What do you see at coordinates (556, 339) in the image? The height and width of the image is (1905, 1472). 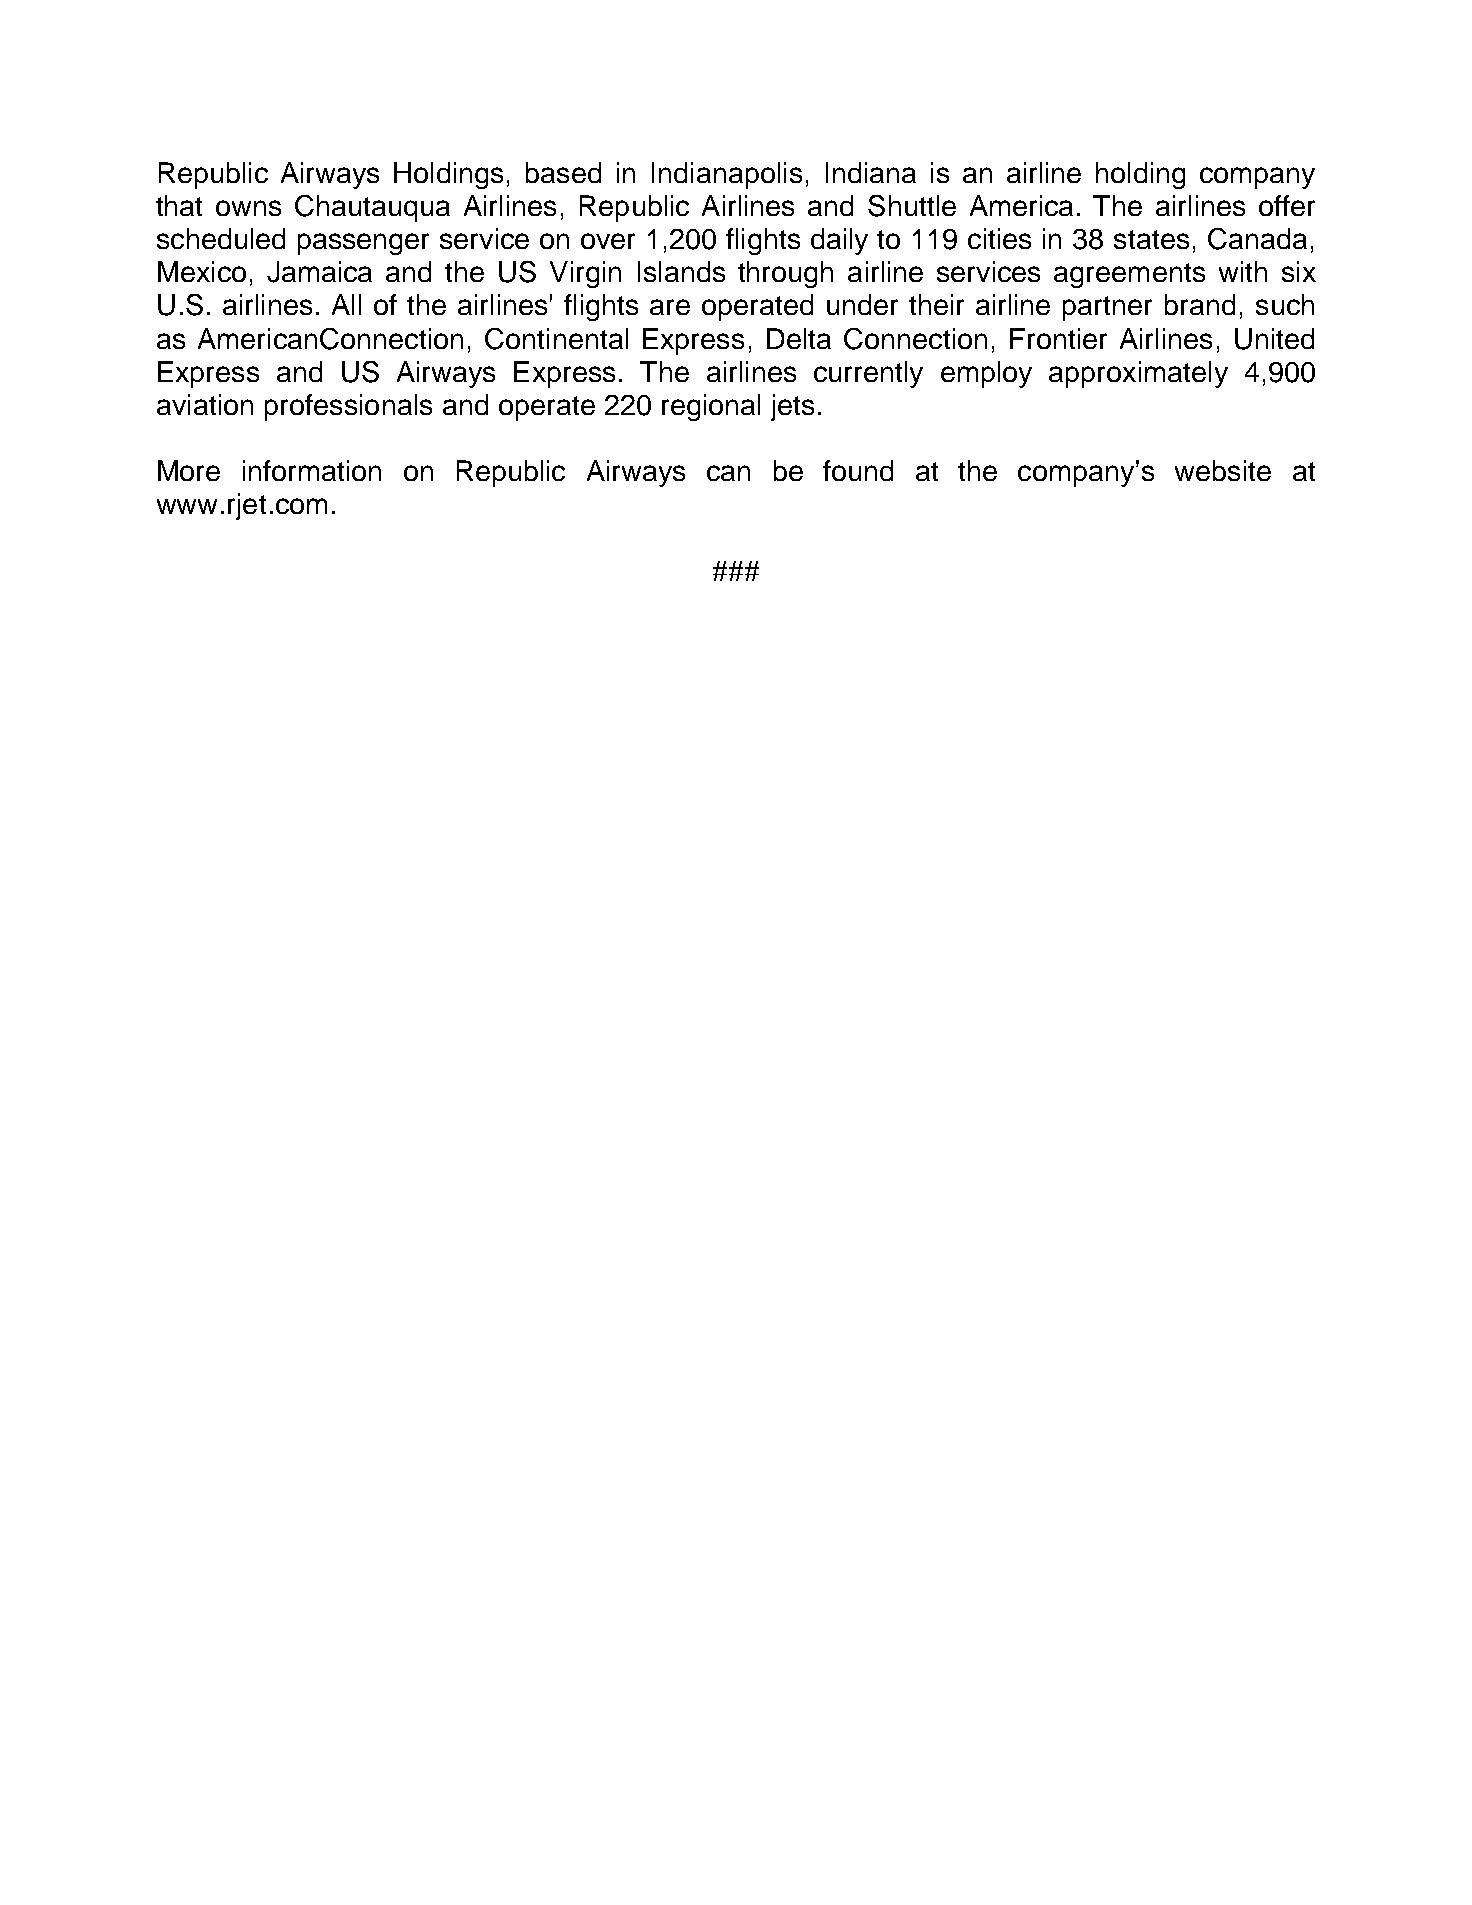 I see `Continental` at bounding box center [556, 339].
